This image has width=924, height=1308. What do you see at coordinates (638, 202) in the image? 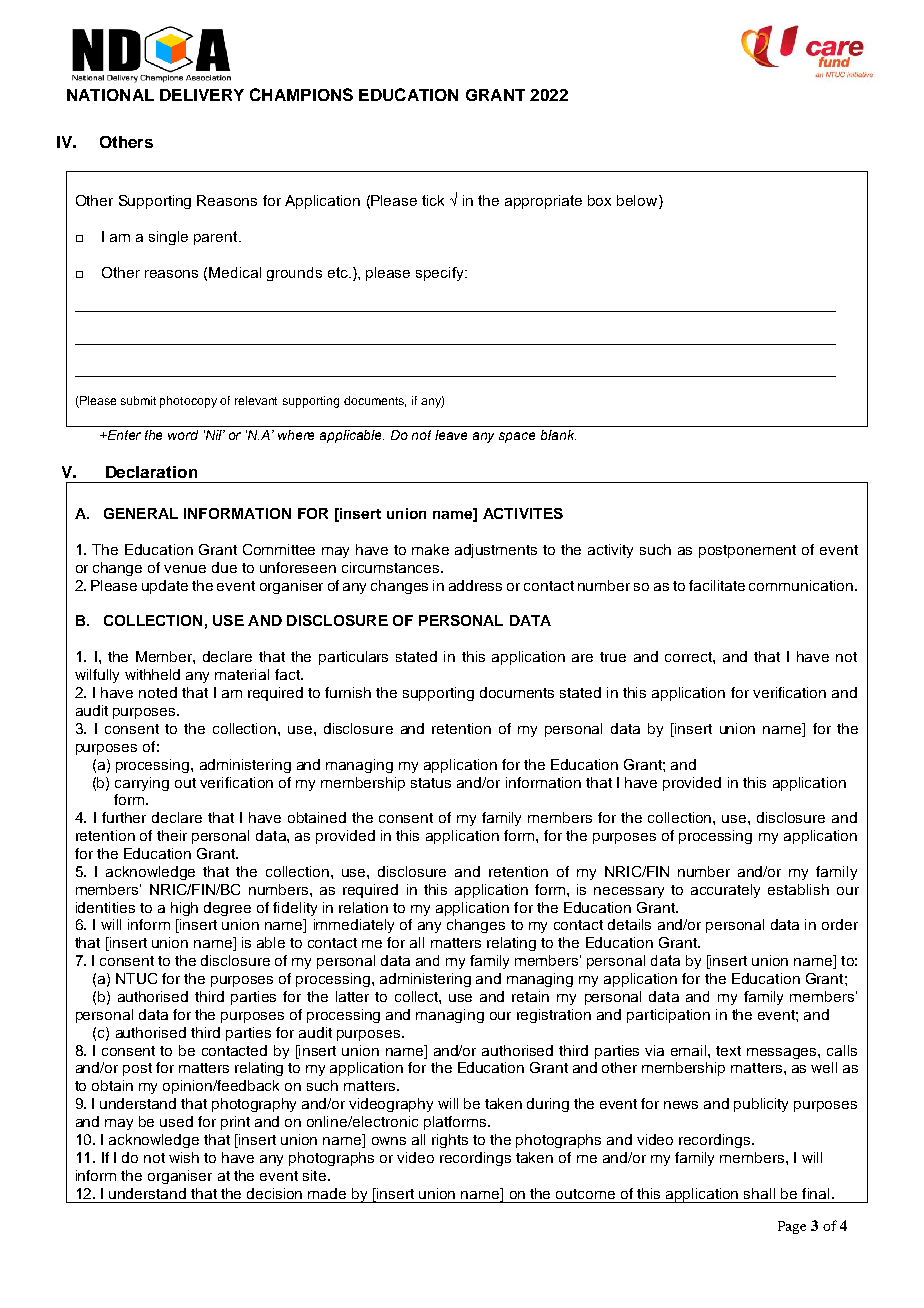
I see `below` at bounding box center [638, 202].
